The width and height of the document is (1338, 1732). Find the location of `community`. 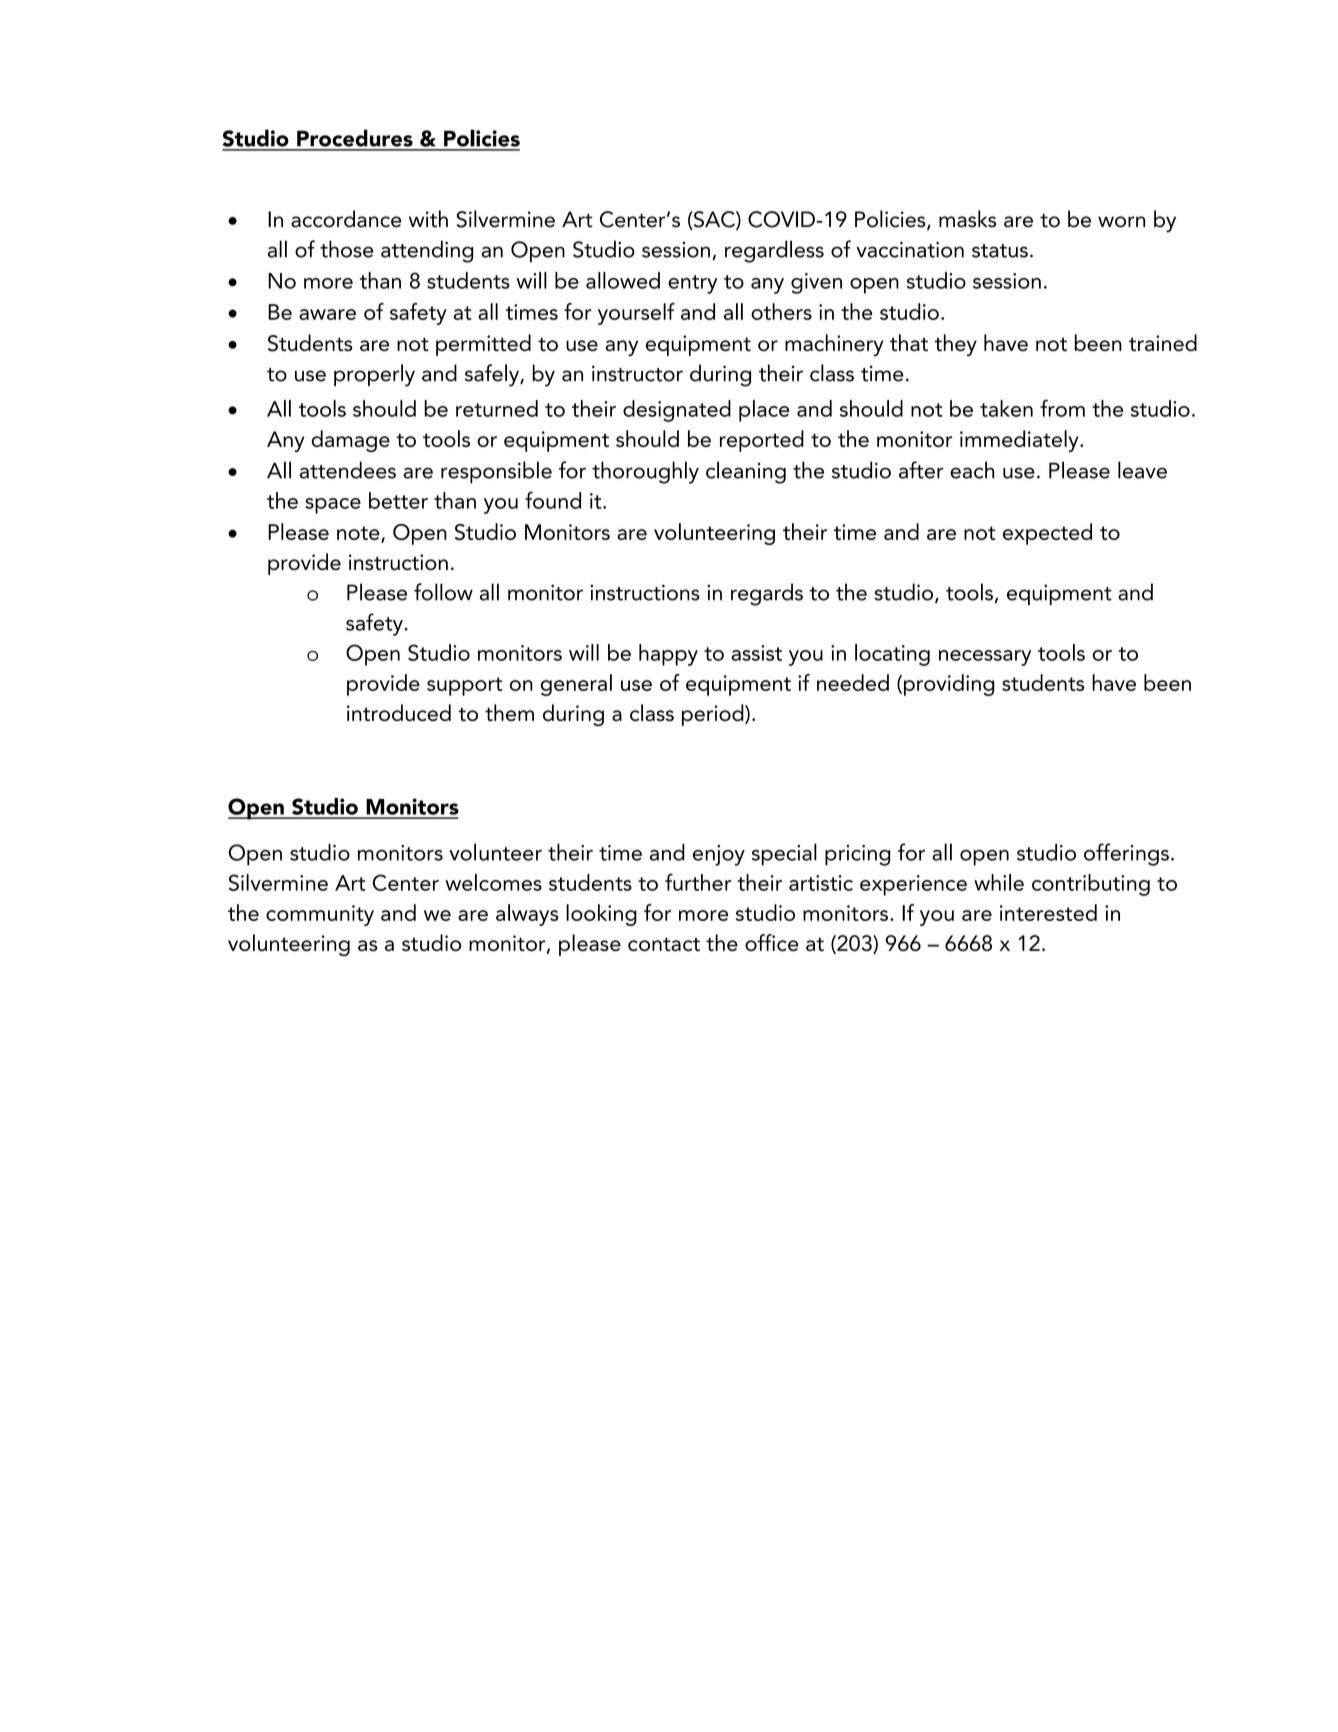

community is located at coordinates (320, 915).
